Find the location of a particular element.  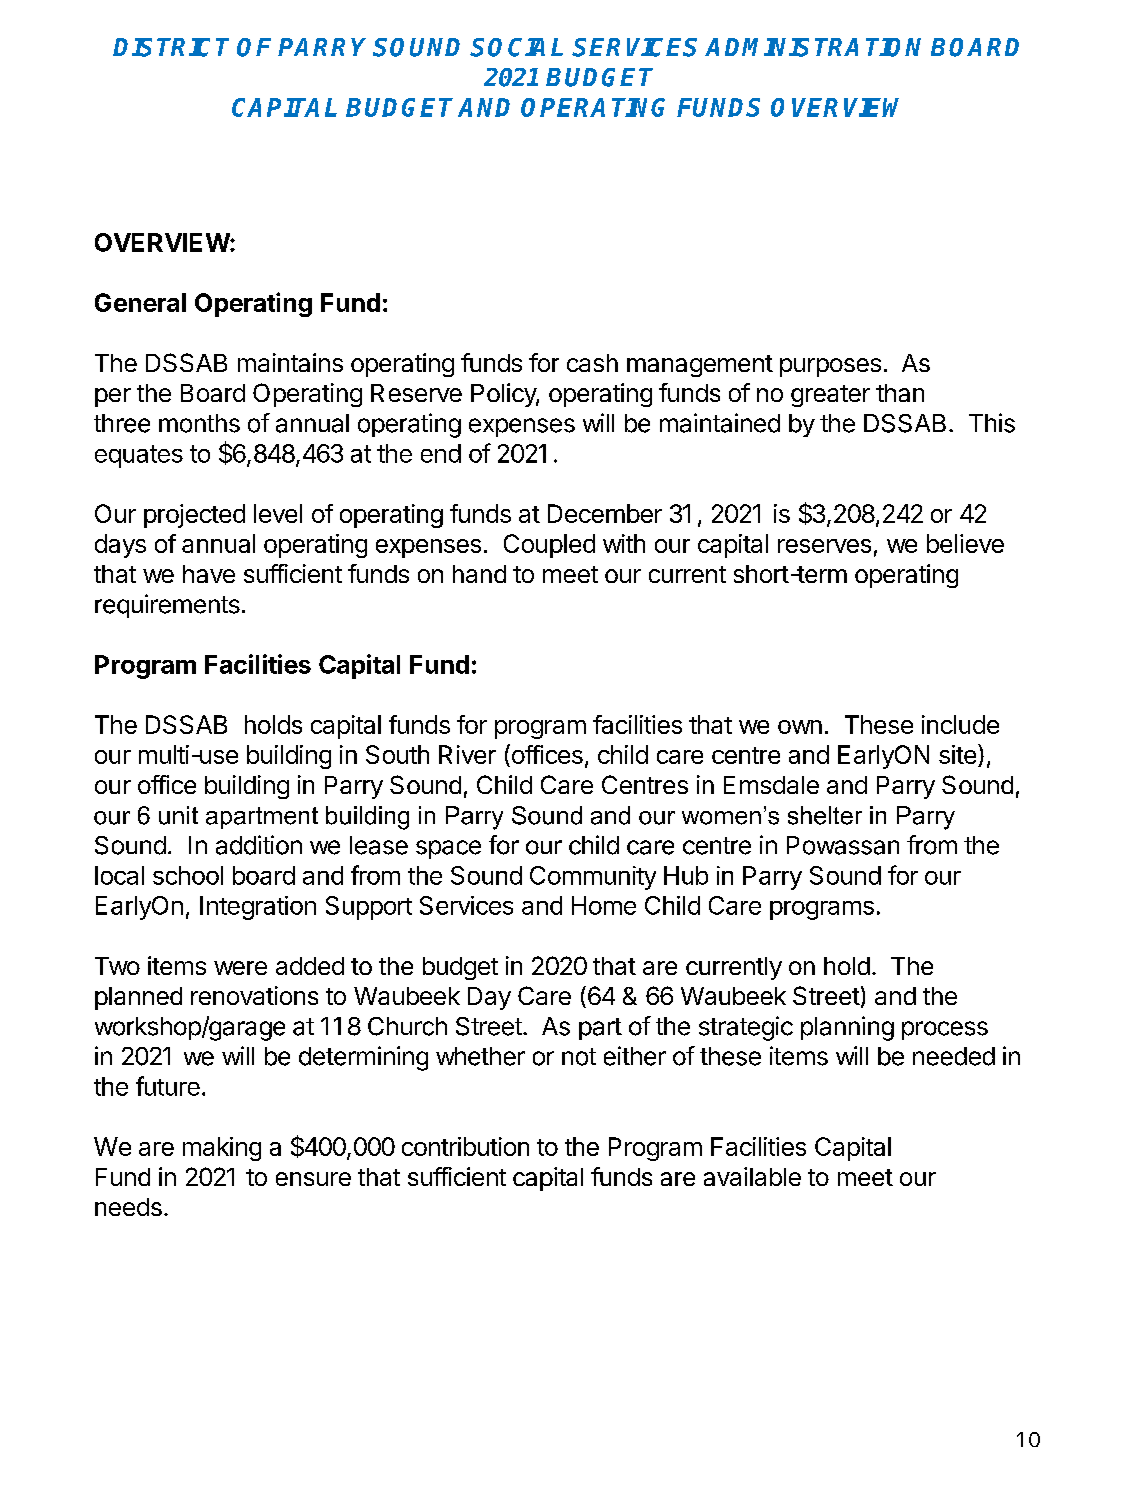

purposes is located at coordinates (830, 367).
